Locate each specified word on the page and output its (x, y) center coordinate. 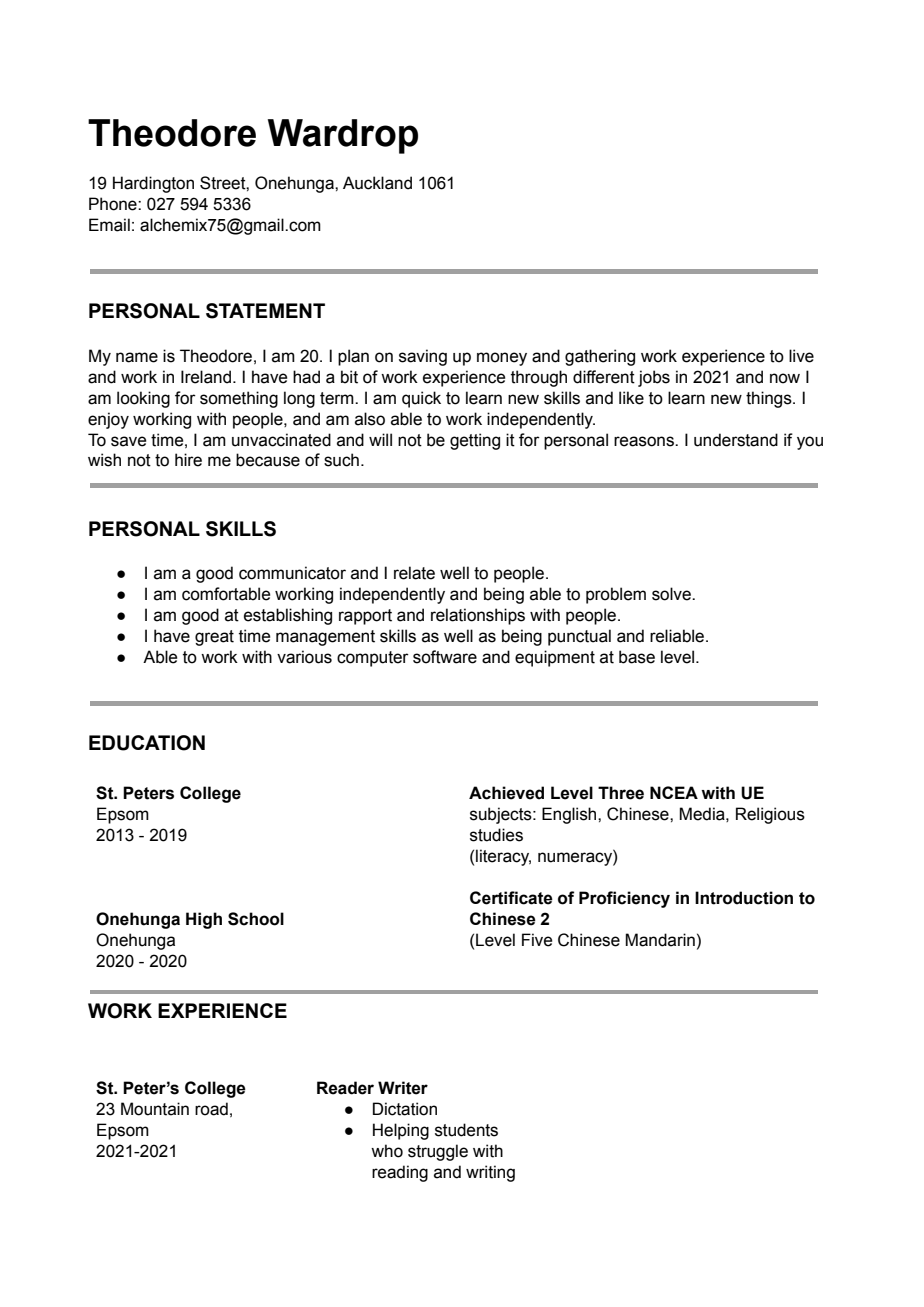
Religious (770, 815)
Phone (114, 204)
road (211, 1109)
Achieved (506, 793)
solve (672, 594)
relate (414, 573)
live (801, 356)
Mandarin (660, 940)
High (204, 920)
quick (421, 399)
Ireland (206, 377)
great (214, 638)
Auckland (377, 183)
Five (537, 940)
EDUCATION (147, 743)
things (770, 399)
